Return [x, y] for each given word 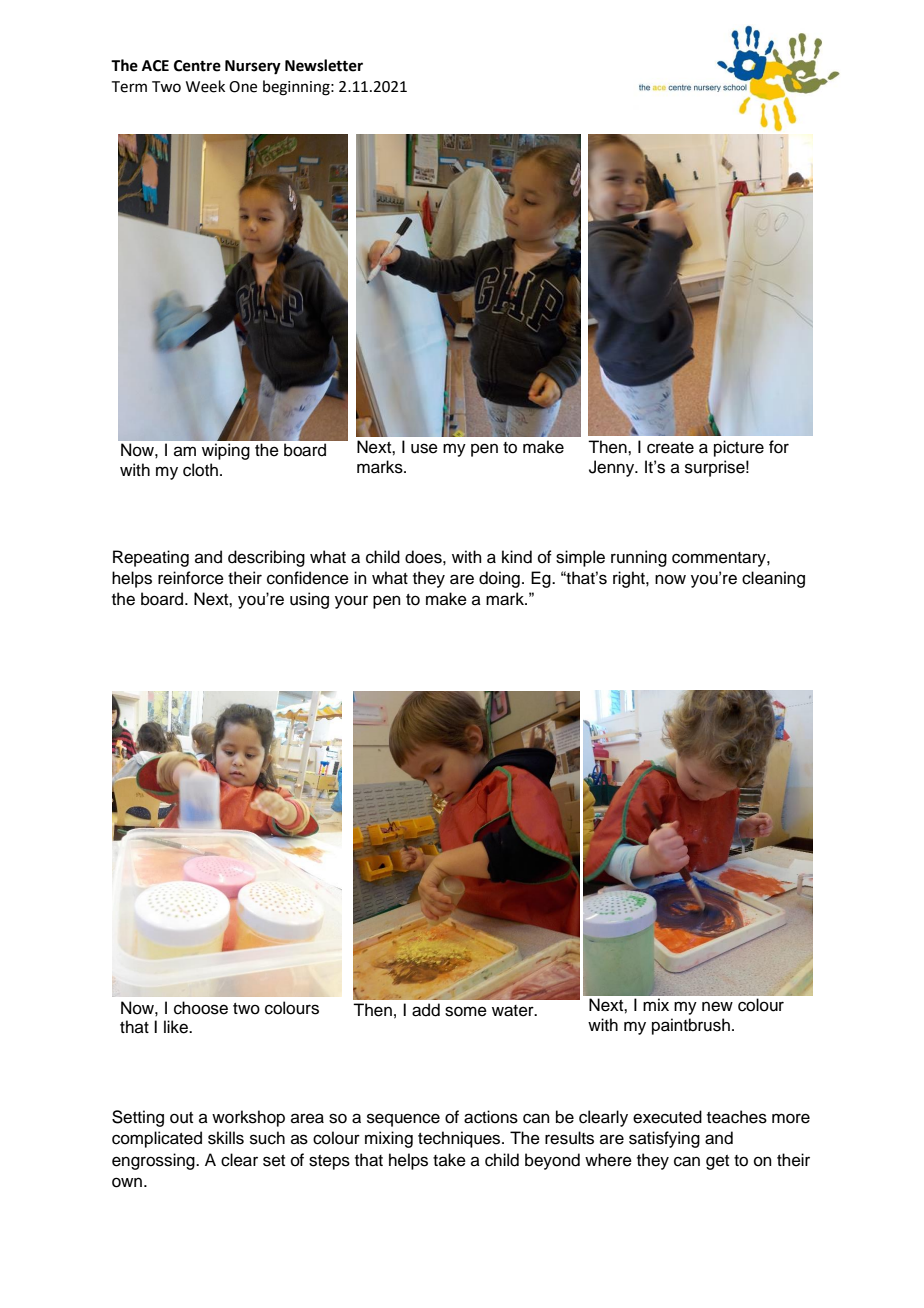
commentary [720, 559]
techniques [460, 1139]
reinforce [191, 578]
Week [205, 86]
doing [499, 579]
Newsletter [324, 65]
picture [739, 448]
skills [226, 1138]
